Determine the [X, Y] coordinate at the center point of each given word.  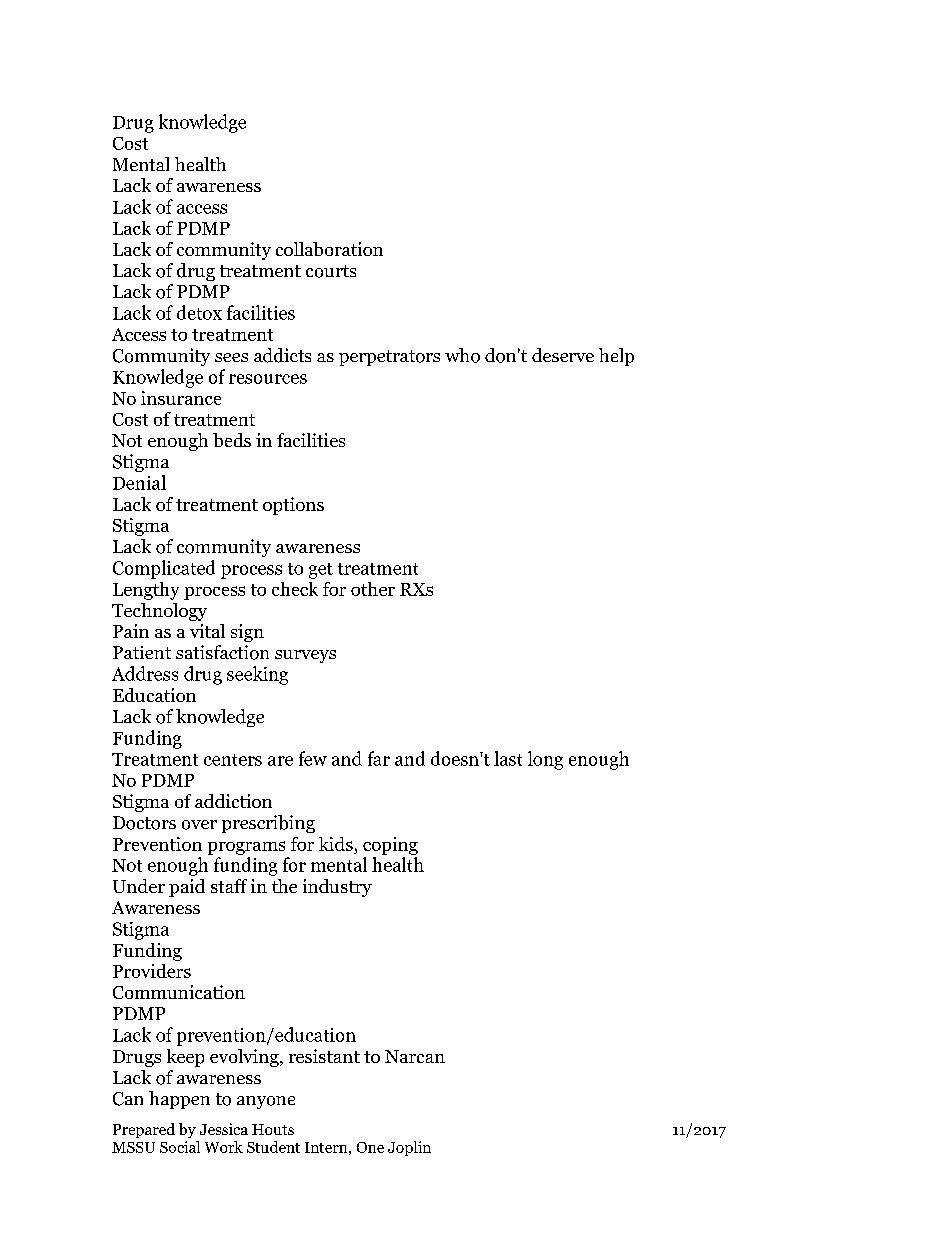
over [199, 825]
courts [331, 271]
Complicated [164, 569]
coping [390, 846]
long [545, 760]
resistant [324, 1056]
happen [179, 1100]
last [508, 758]
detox [199, 312]
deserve [563, 355]
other [373, 589]
